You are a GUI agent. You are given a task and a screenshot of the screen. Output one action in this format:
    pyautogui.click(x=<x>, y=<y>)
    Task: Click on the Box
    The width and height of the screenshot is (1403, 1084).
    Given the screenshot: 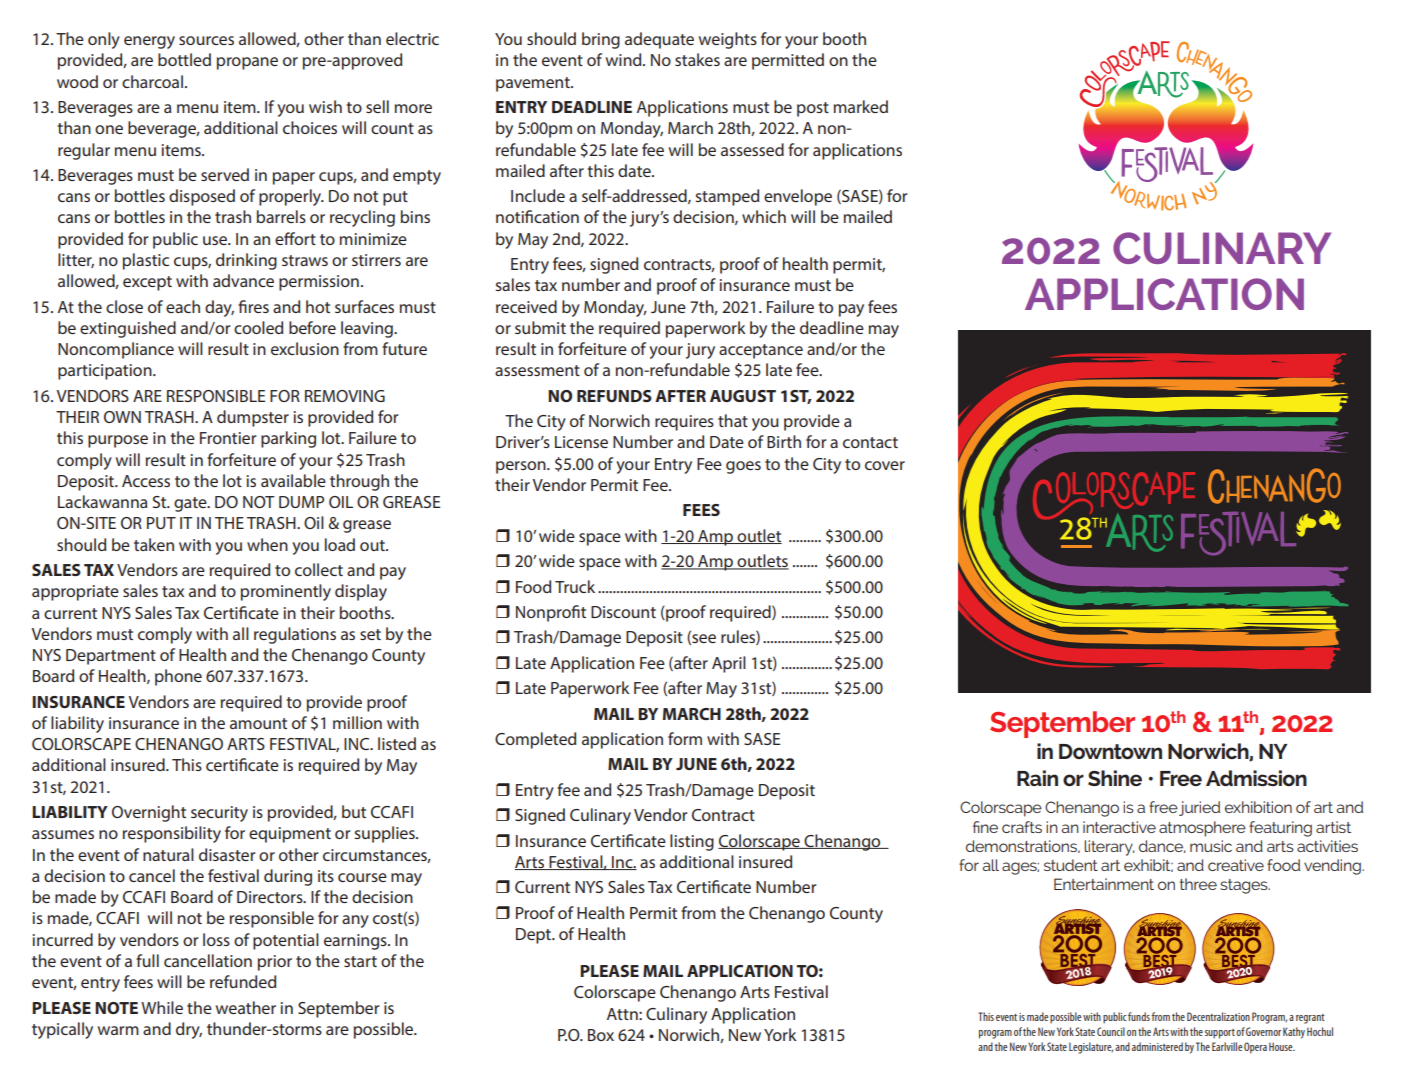 What is the action you would take?
    pyautogui.click(x=601, y=1035)
